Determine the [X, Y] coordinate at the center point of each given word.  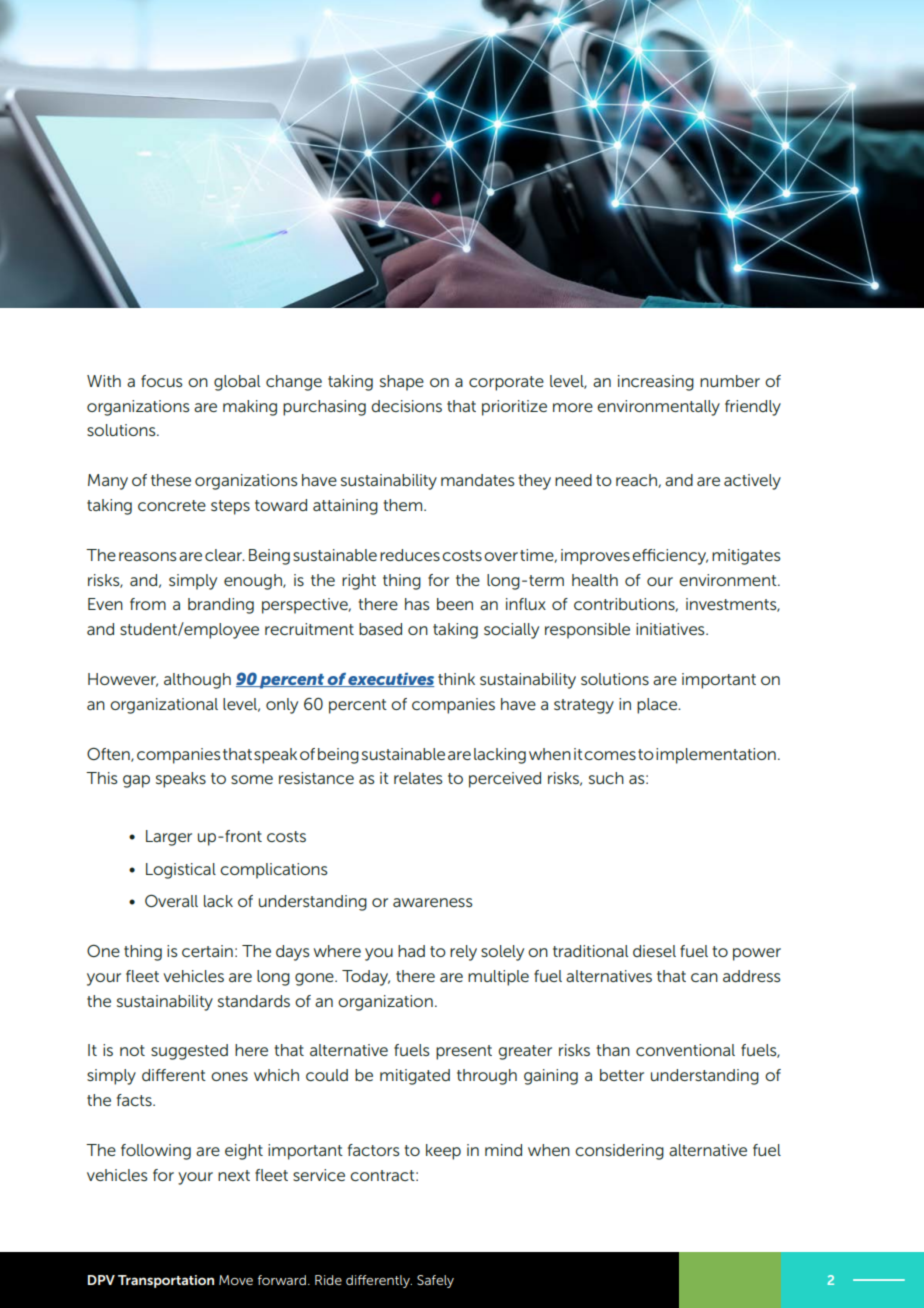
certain [207, 951]
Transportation [166, 1281]
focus [161, 381]
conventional [685, 1050]
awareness [432, 902]
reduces [410, 555]
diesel [654, 951]
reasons [147, 556]
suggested [189, 1052]
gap [136, 781]
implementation [716, 756]
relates [418, 778]
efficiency [670, 557]
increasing [656, 383]
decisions [406, 406]
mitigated [415, 1077]
